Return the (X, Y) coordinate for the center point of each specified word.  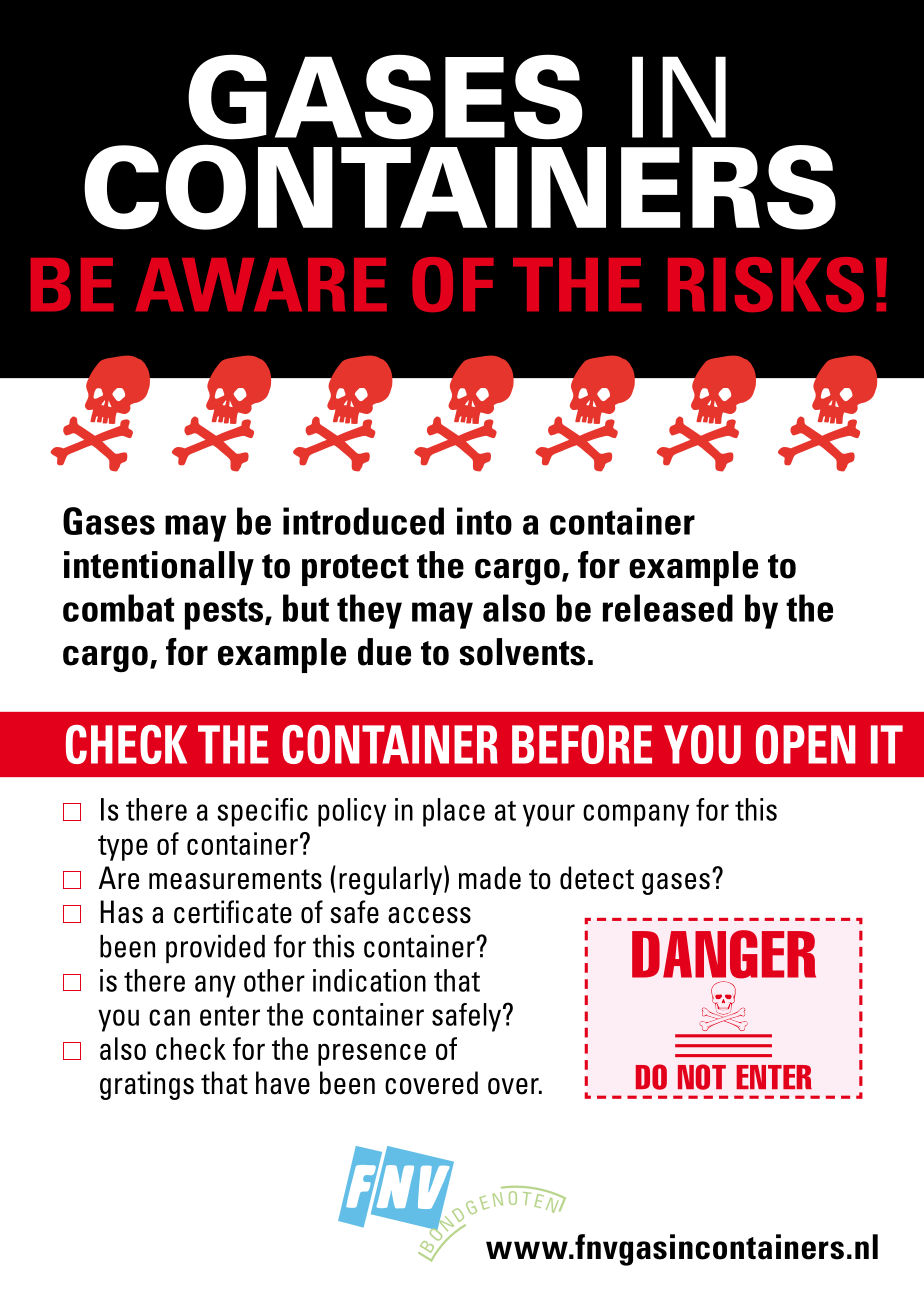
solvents (522, 652)
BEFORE (582, 744)
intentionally (159, 568)
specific (262, 812)
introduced (363, 521)
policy (352, 812)
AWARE (261, 284)
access (429, 915)
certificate (233, 912)
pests (225, 613)
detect (597, 878)
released (668, 608)
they (369, 611)
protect (355, 570)
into (484, 521)
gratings (147, 1085)
